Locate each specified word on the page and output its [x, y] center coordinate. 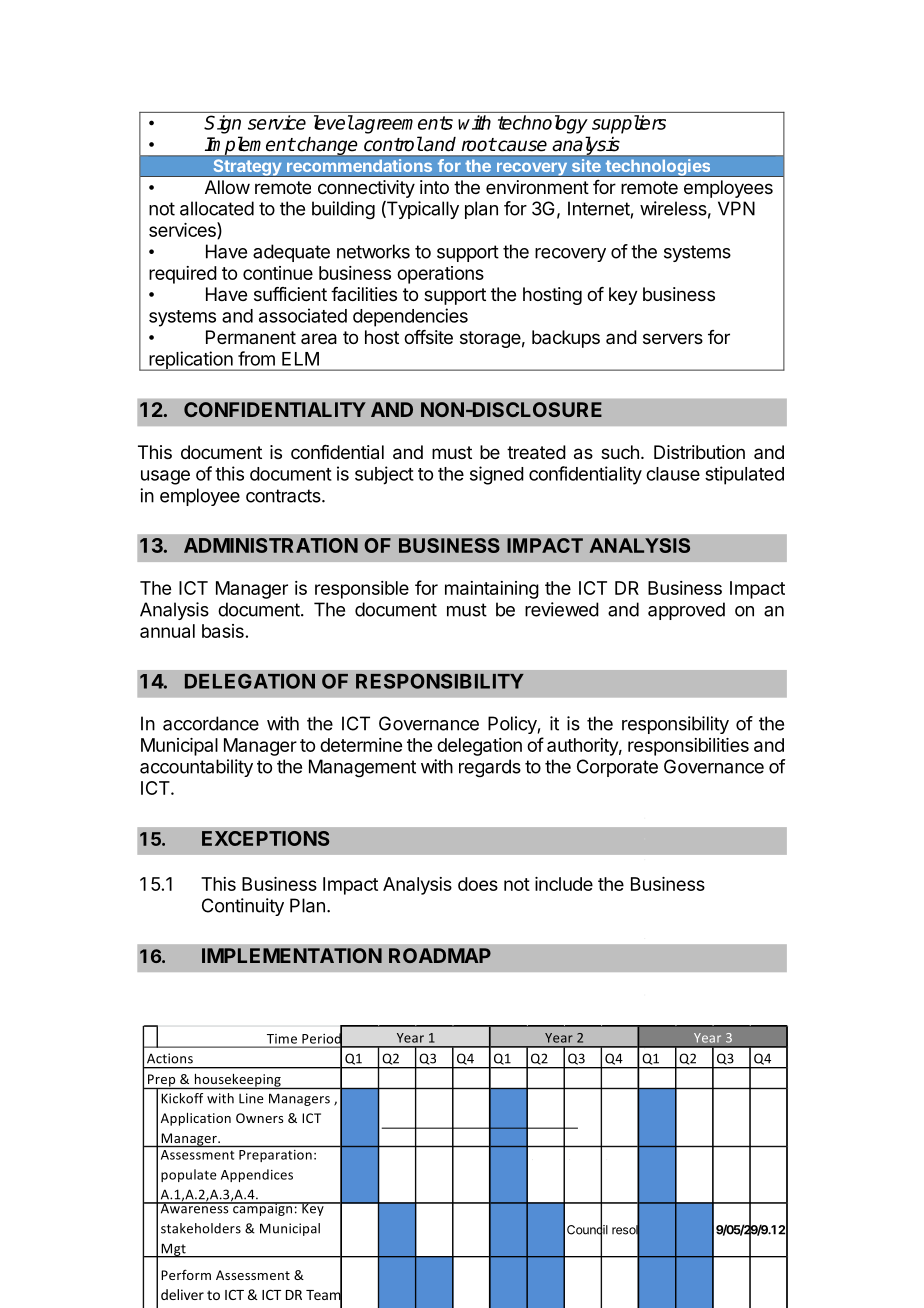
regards [490, 768]
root [479, 145]
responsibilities [688, 747]
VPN [736, 208]
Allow [227, 187]
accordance [211, 723]
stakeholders [201, 1228]
